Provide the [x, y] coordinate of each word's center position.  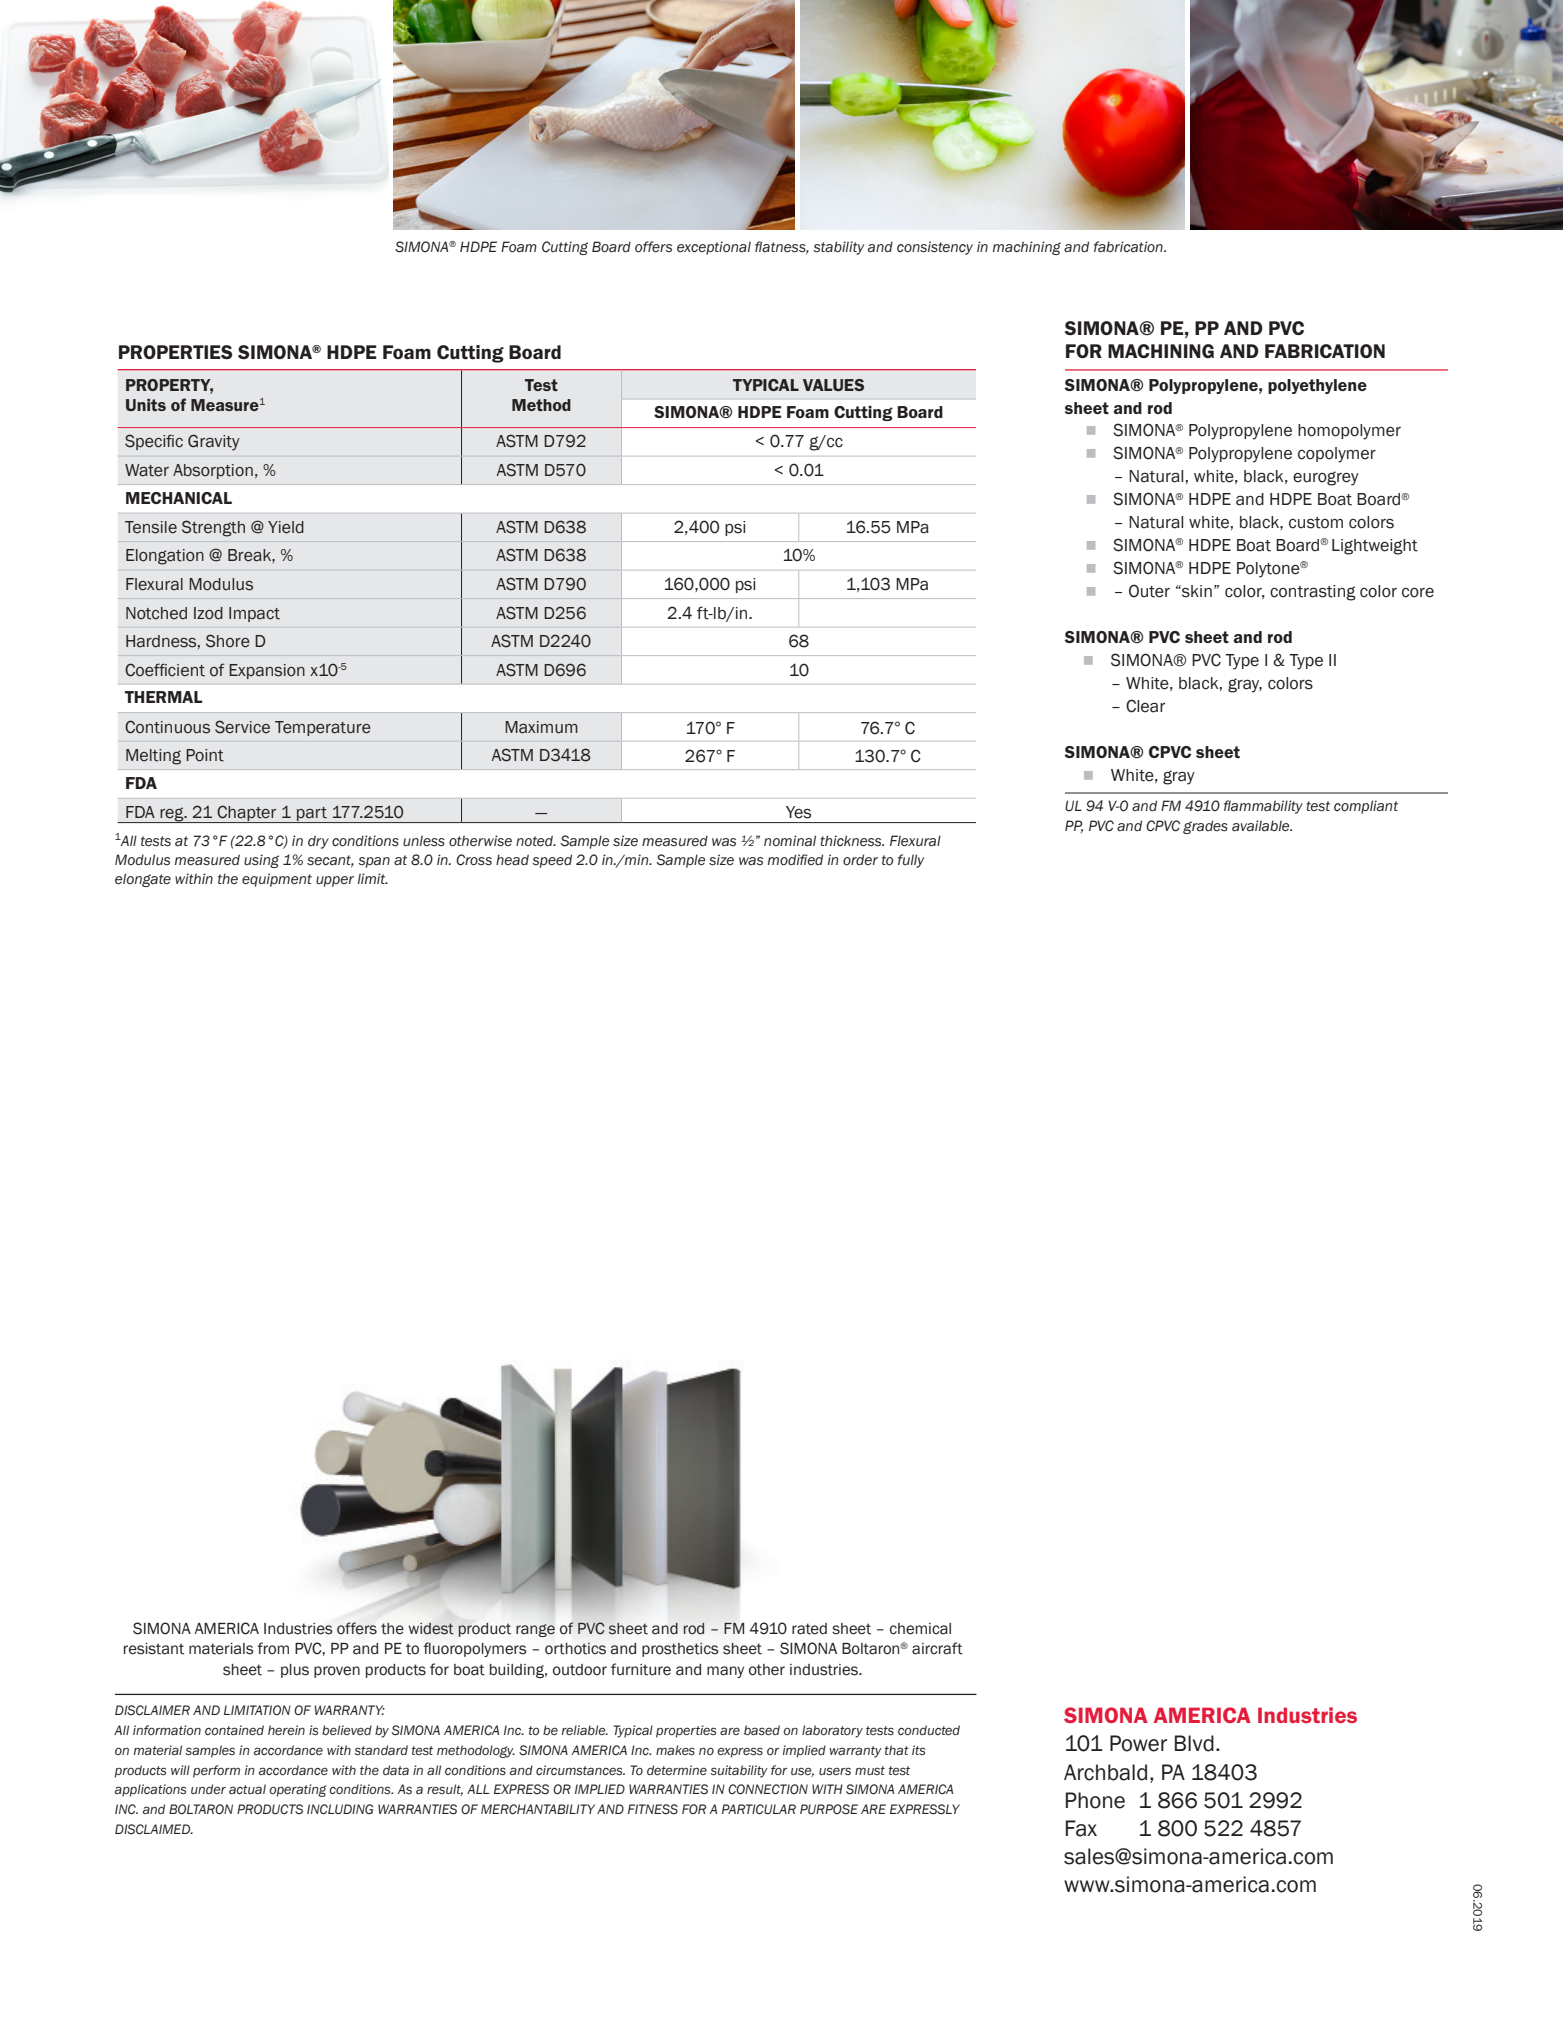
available [1262, 826]
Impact [254, 614]
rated [809, 1629]
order [860, 860]
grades [1205, 827]
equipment [277, 880]
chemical [920, 1629]
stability [838, 248]
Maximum [541, 727]
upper [335, 881]
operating [298, 1790]
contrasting [1313, 593]
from [273, 1648]
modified [795, 860]
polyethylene [1317, 386]
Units [146, 405]
